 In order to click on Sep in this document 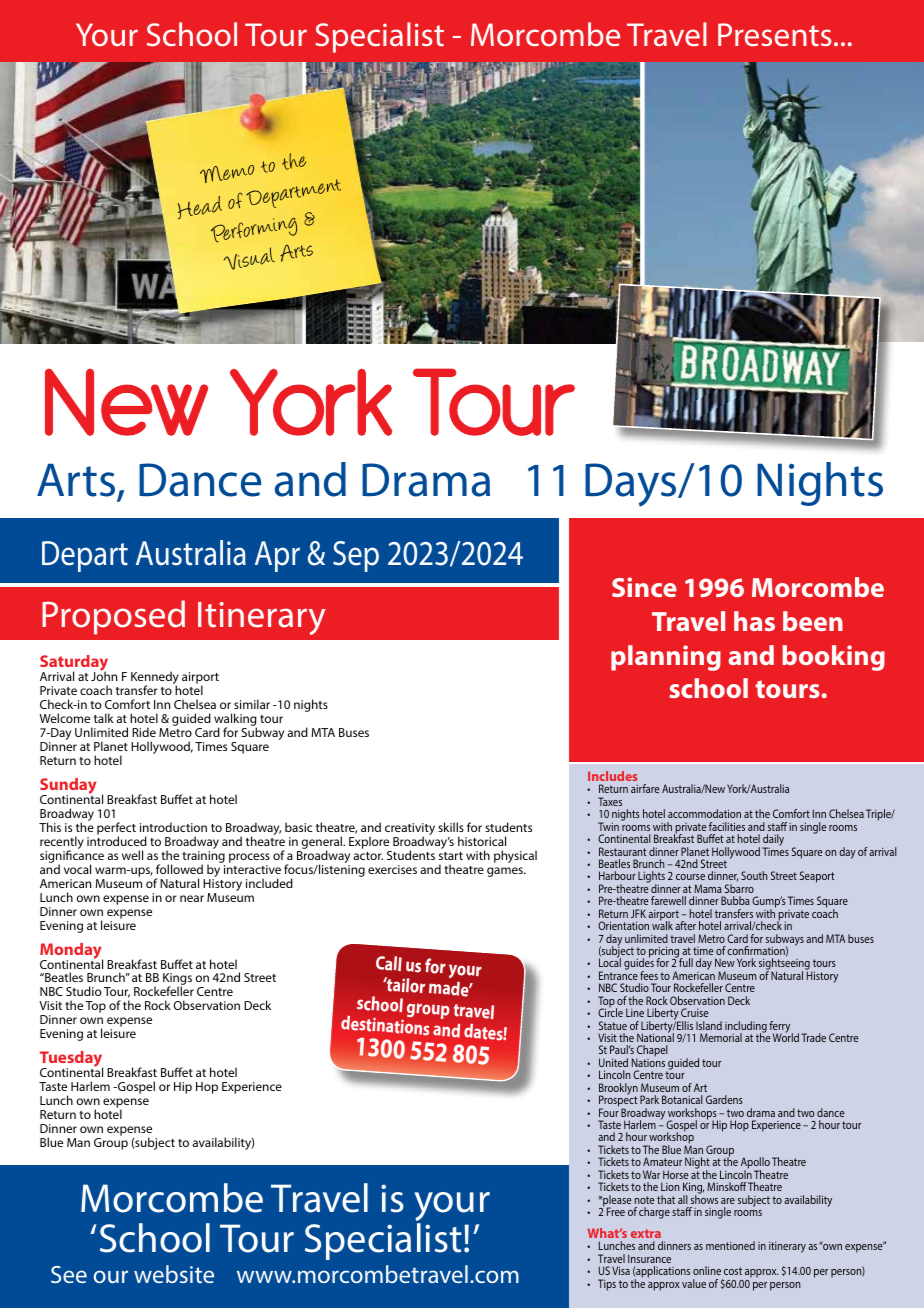, I will do `click(356, 556)`.
